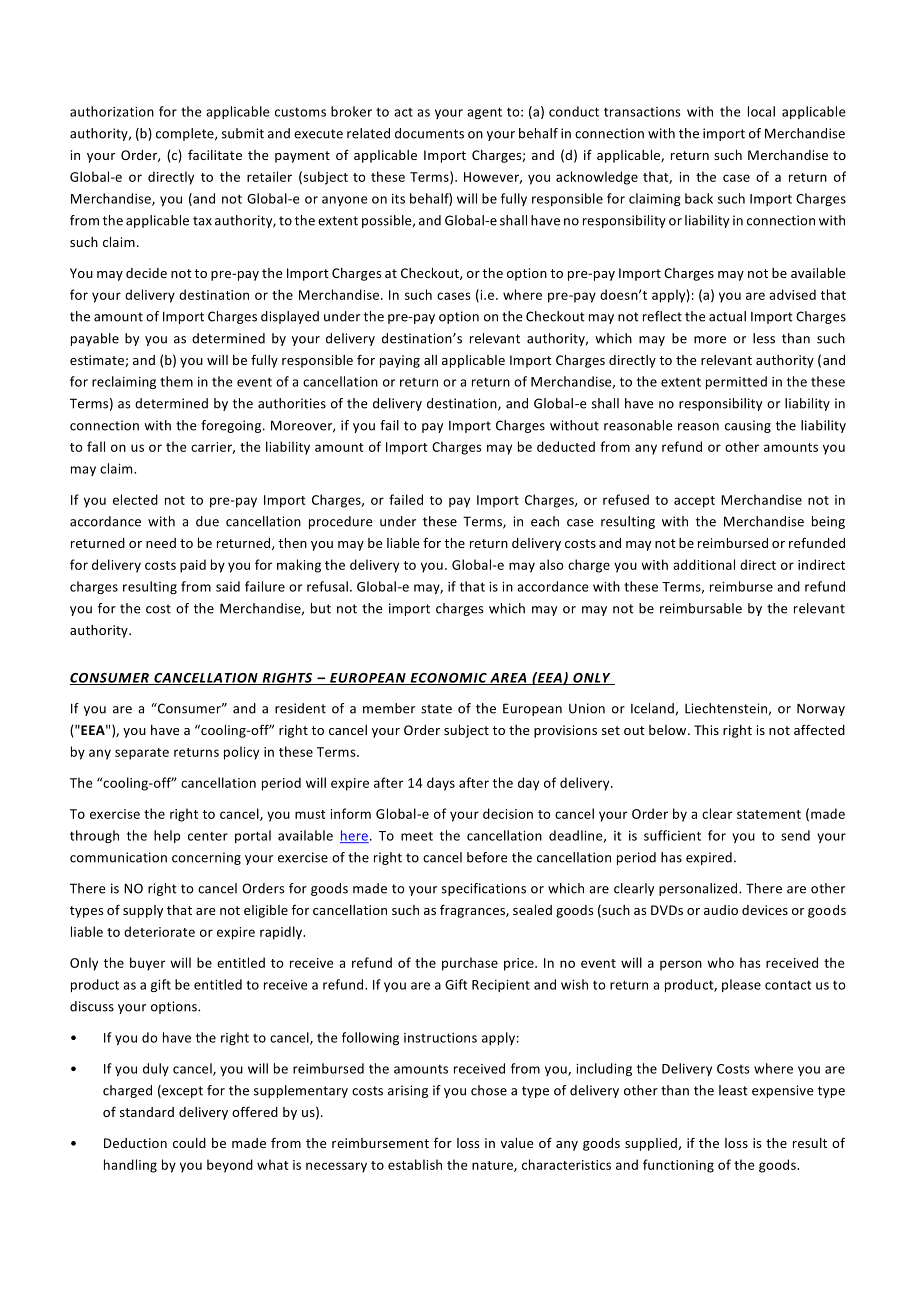 The height and width of the document is (1307, 924). What do you see at coordinates (167, 836) in the document?
I see `help` at bounding box center [167, 836].
